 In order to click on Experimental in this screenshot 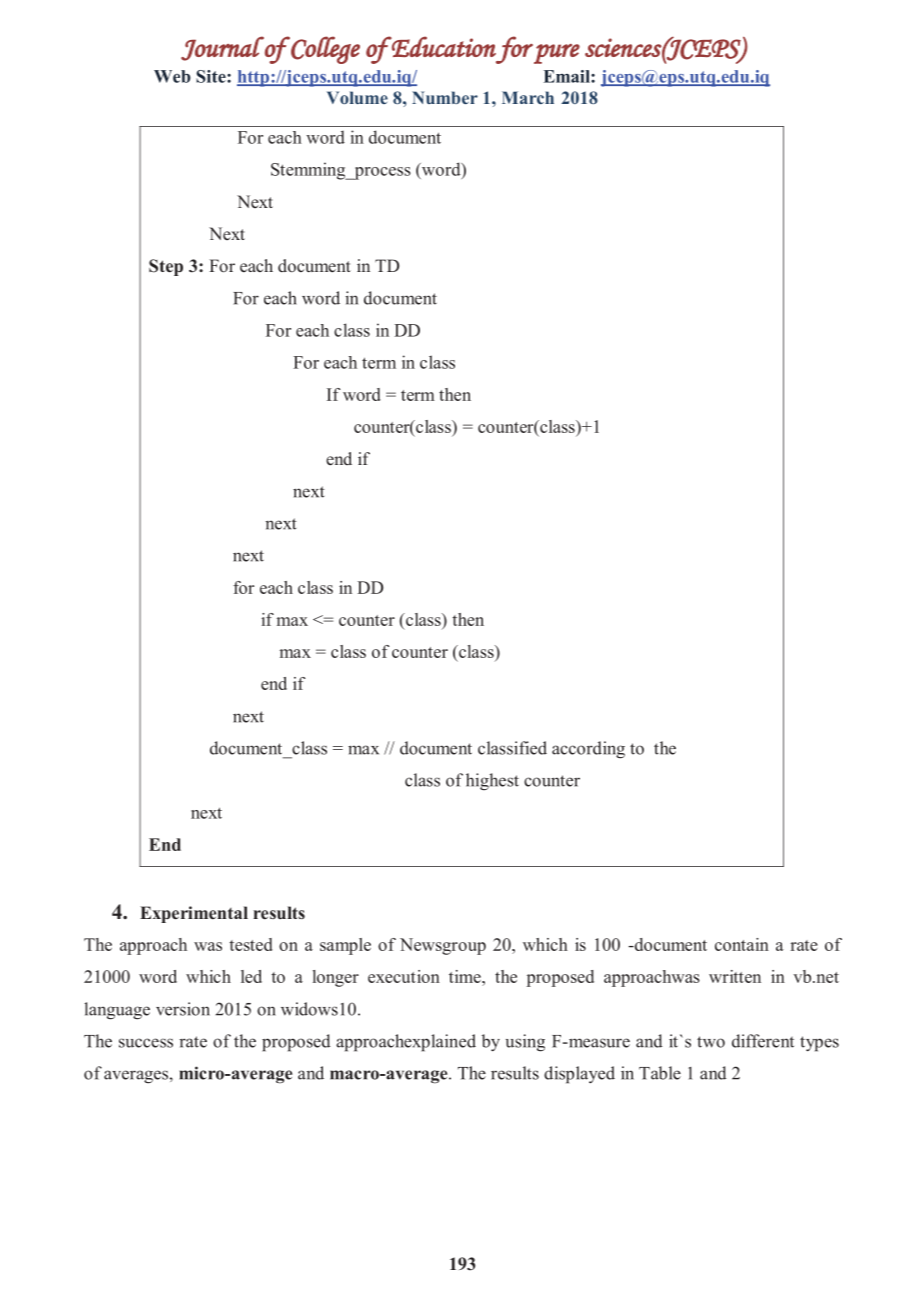, I will do `click(194, 914)`.
